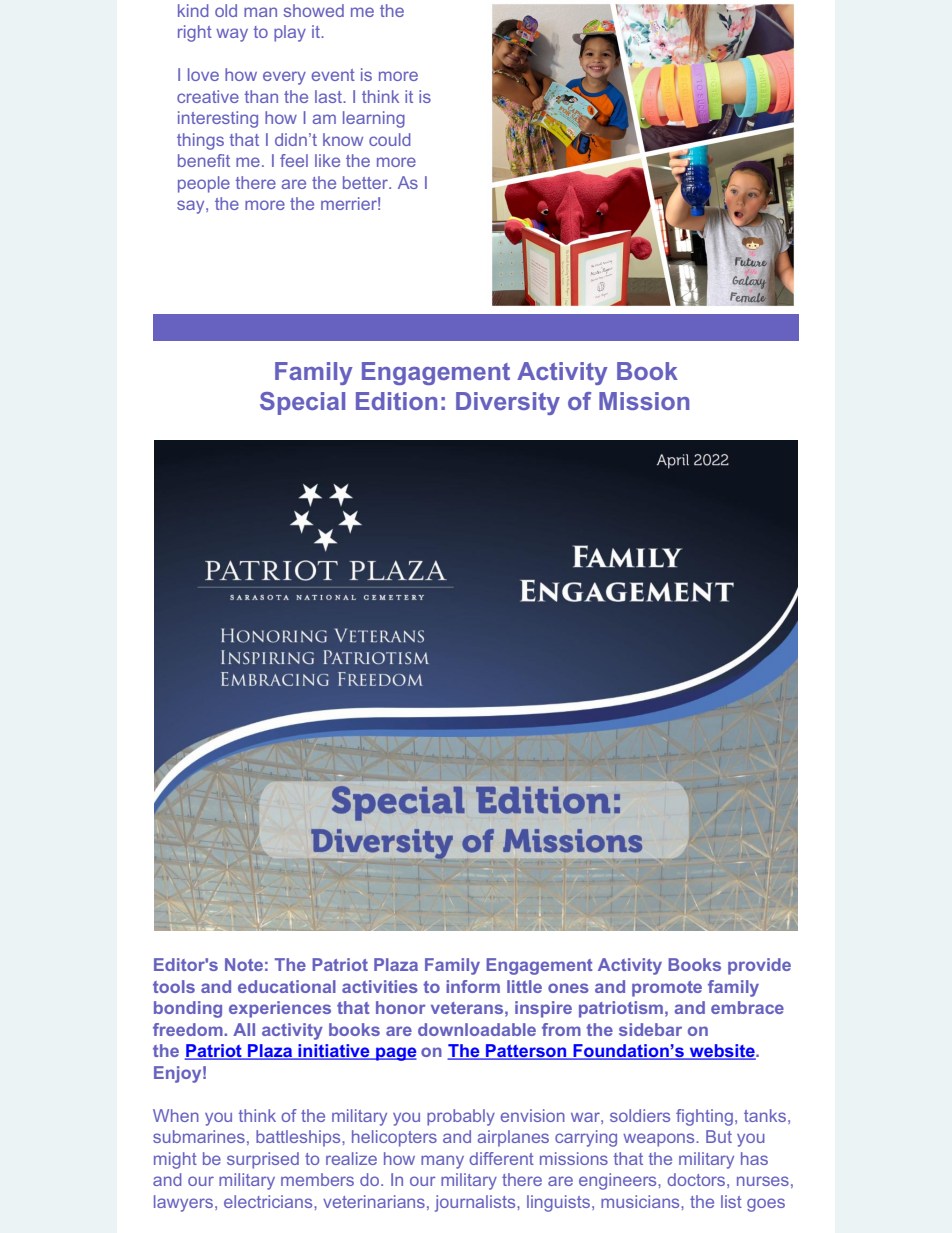 Image resolution: width=952 pixels, height=1233 pixels. I want to click on surprised, so click(263, 1160).
